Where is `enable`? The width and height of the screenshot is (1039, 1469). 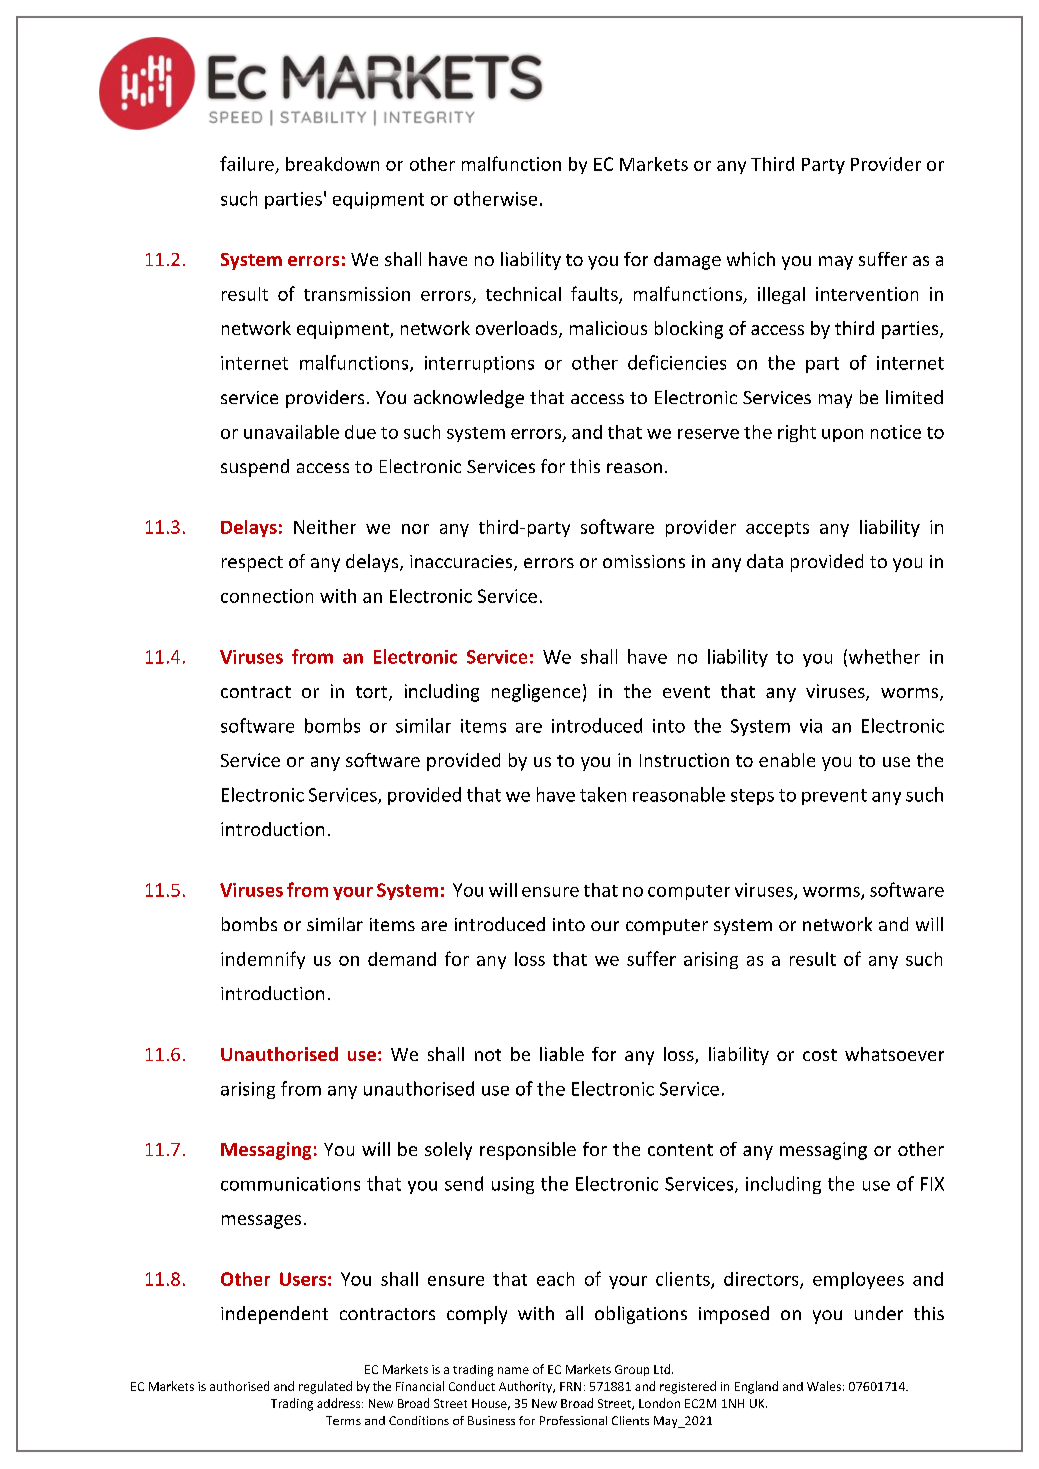
enable is located at coordinates (787, 760).
